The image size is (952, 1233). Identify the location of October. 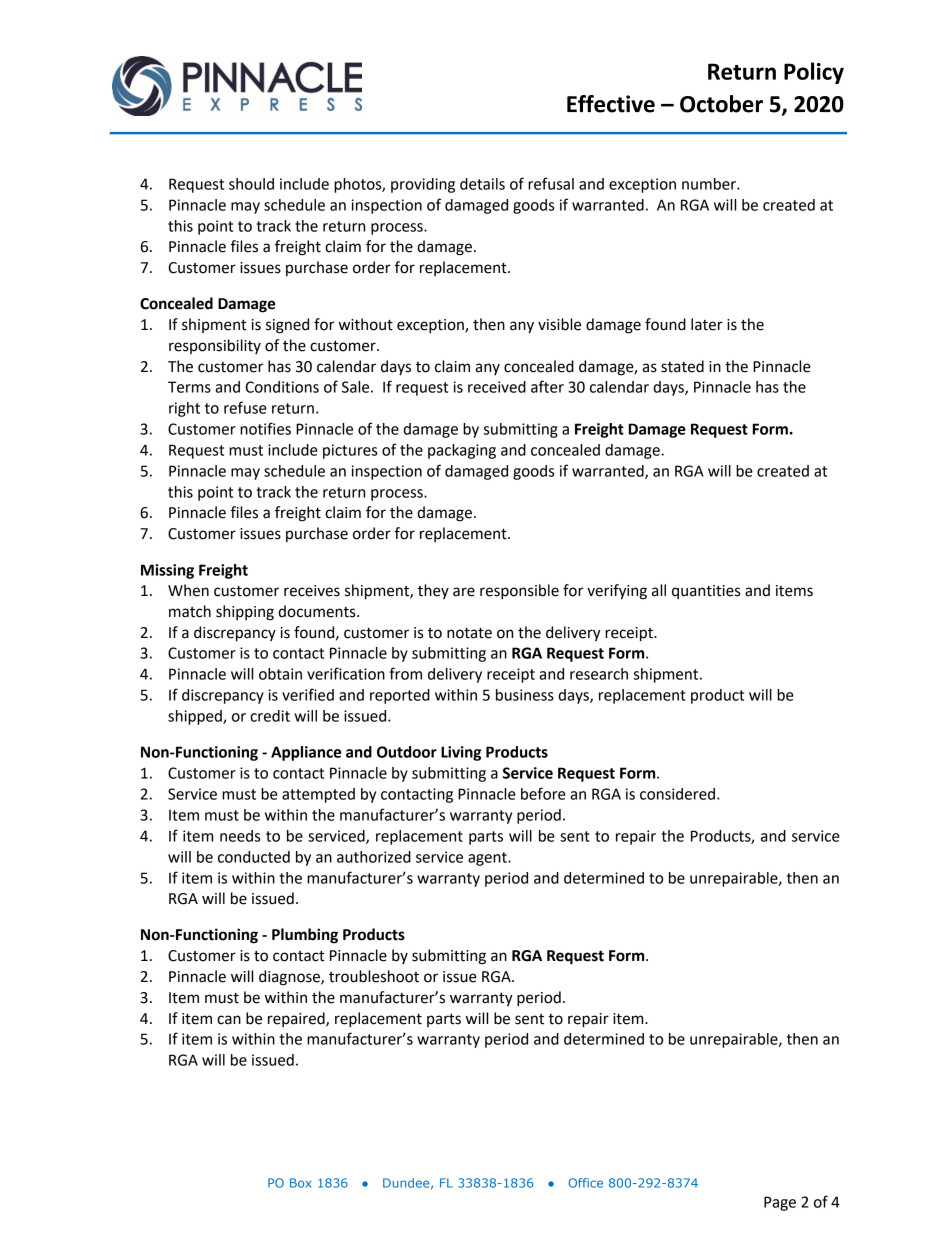
(721, 104).
